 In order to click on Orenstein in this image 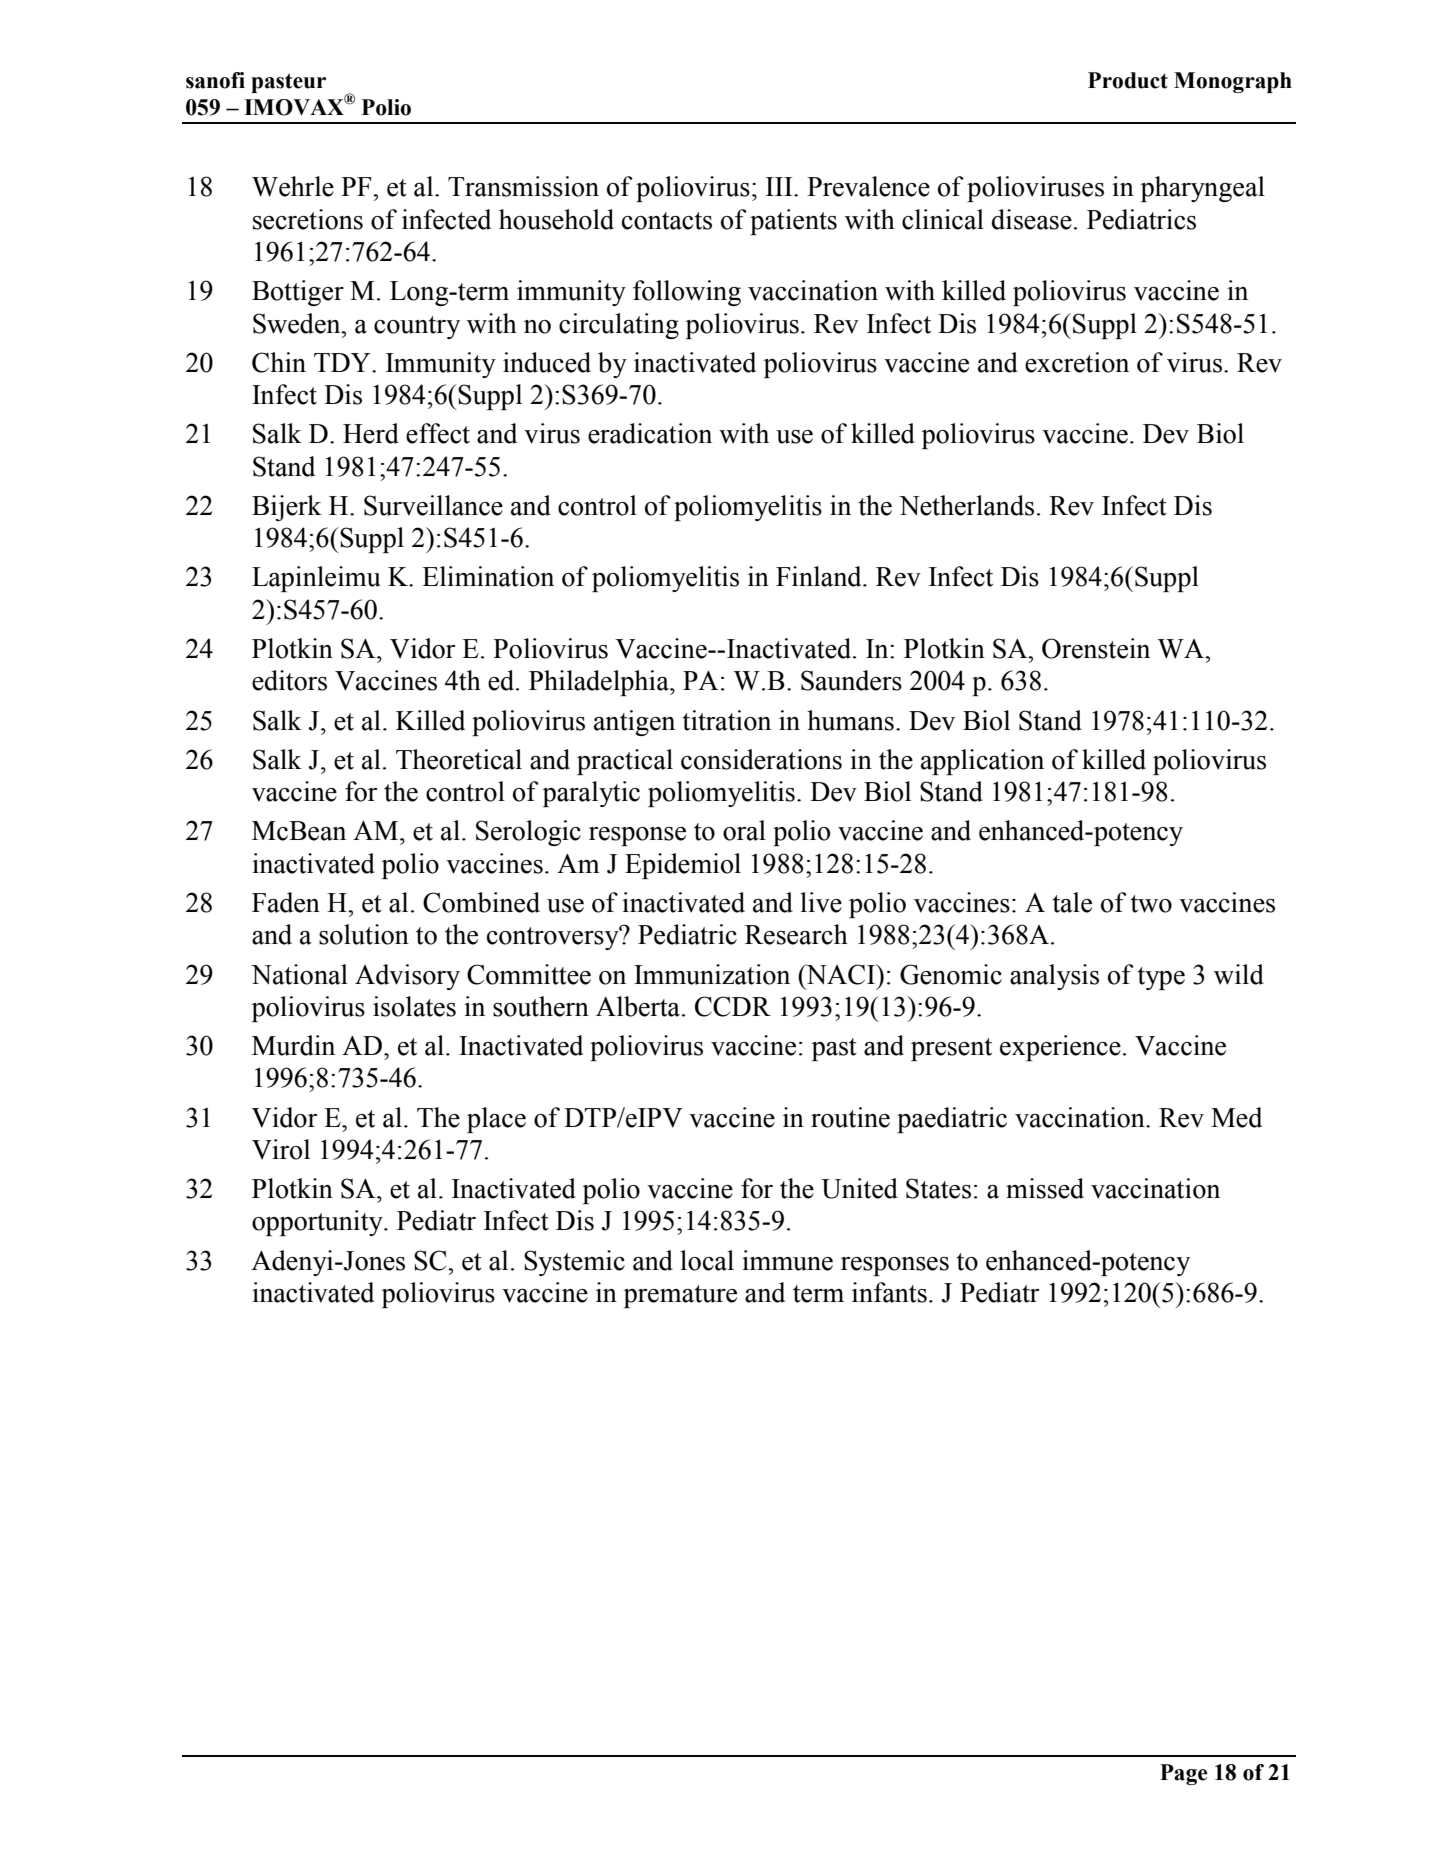, I will do `click(1096, 648)`.
